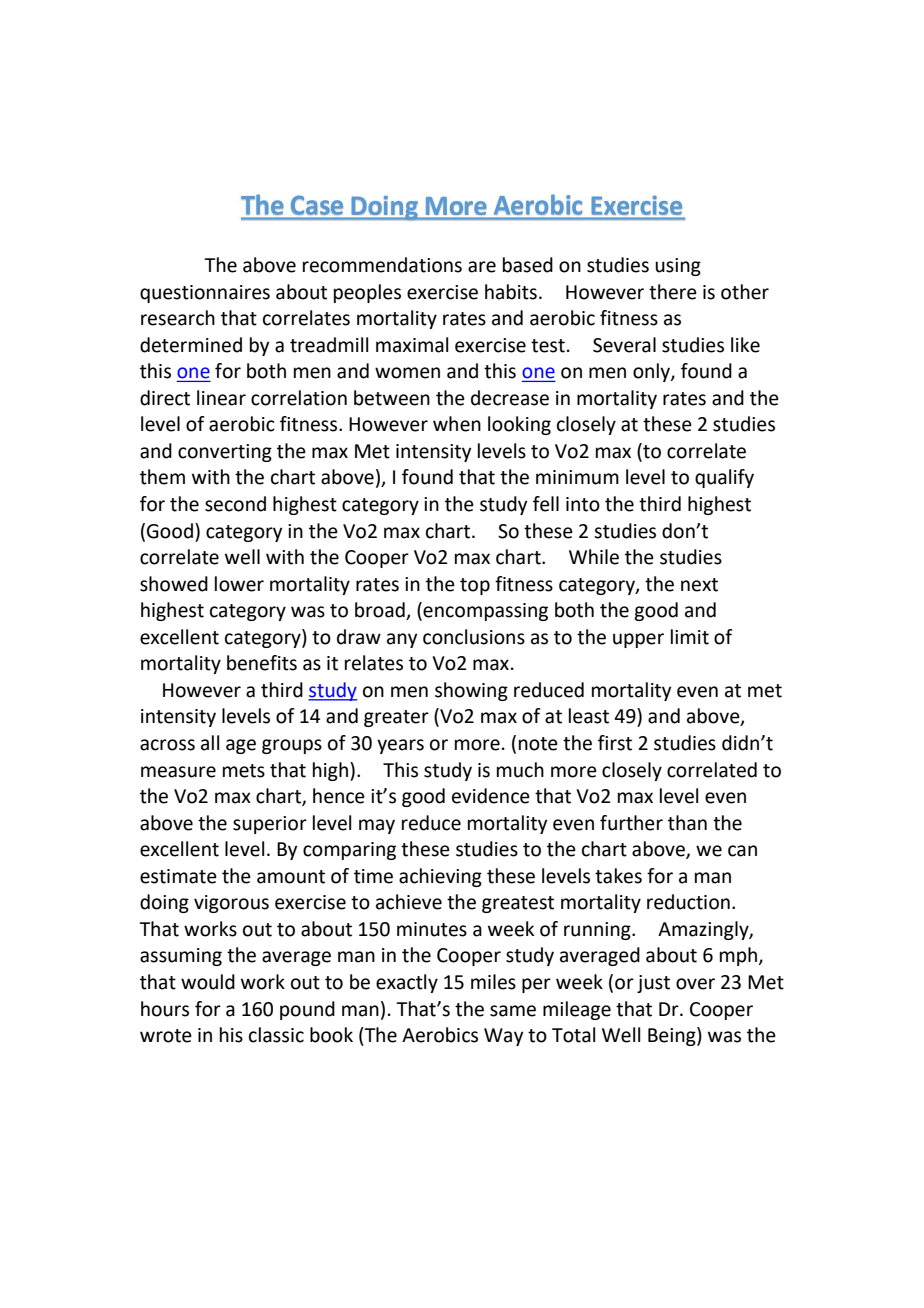 Image resolution: width=924 pixels, height=1308 pixels. I want to click on questionnaires, so click(205, 294).
